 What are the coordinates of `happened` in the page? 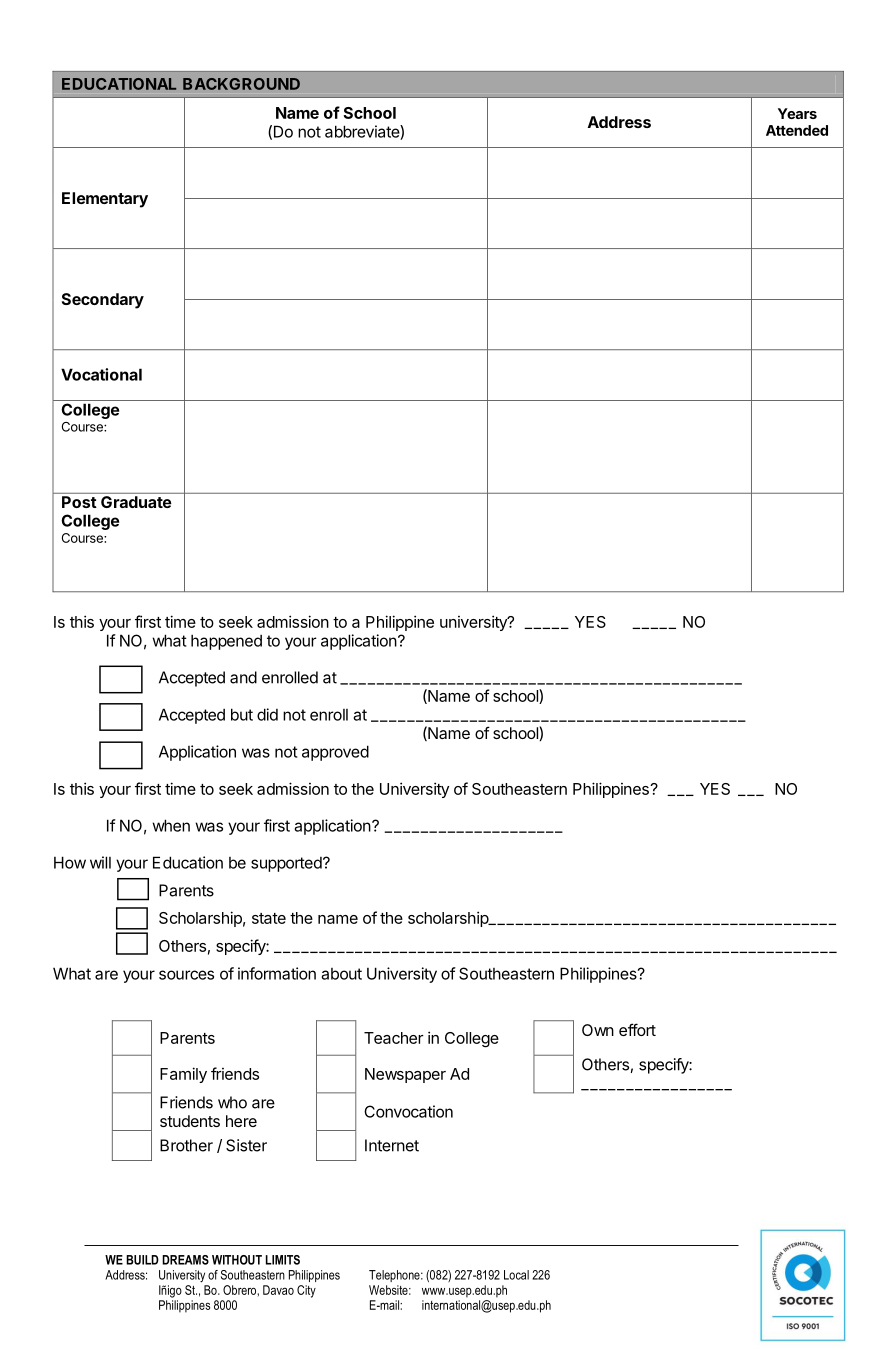 It's located at (226, 642).
